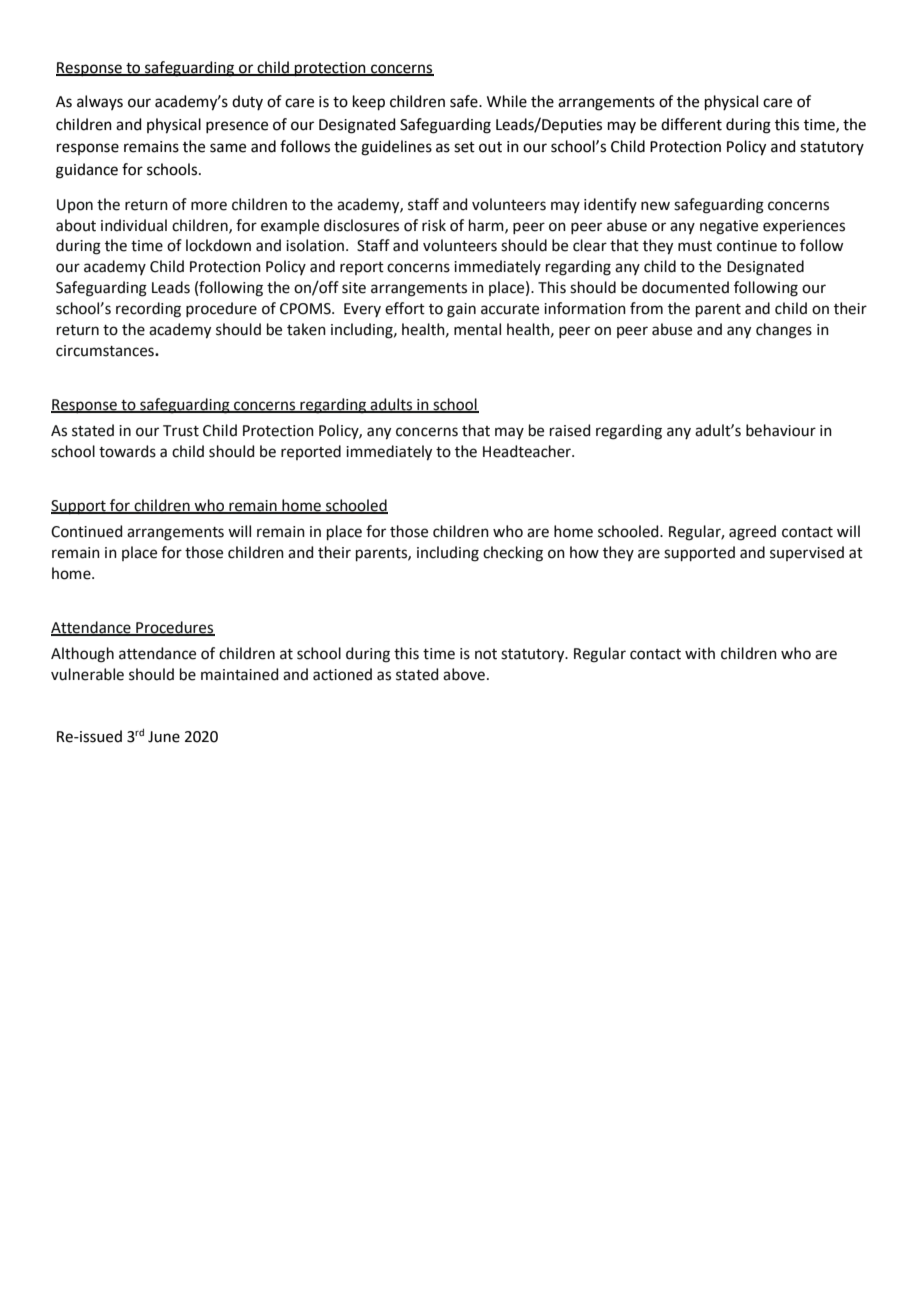 Image resolution: width=924 pixels, height=1308 pixels. Describe the element at coordinates (685, 287) in the document. I see `documented` at that location.
